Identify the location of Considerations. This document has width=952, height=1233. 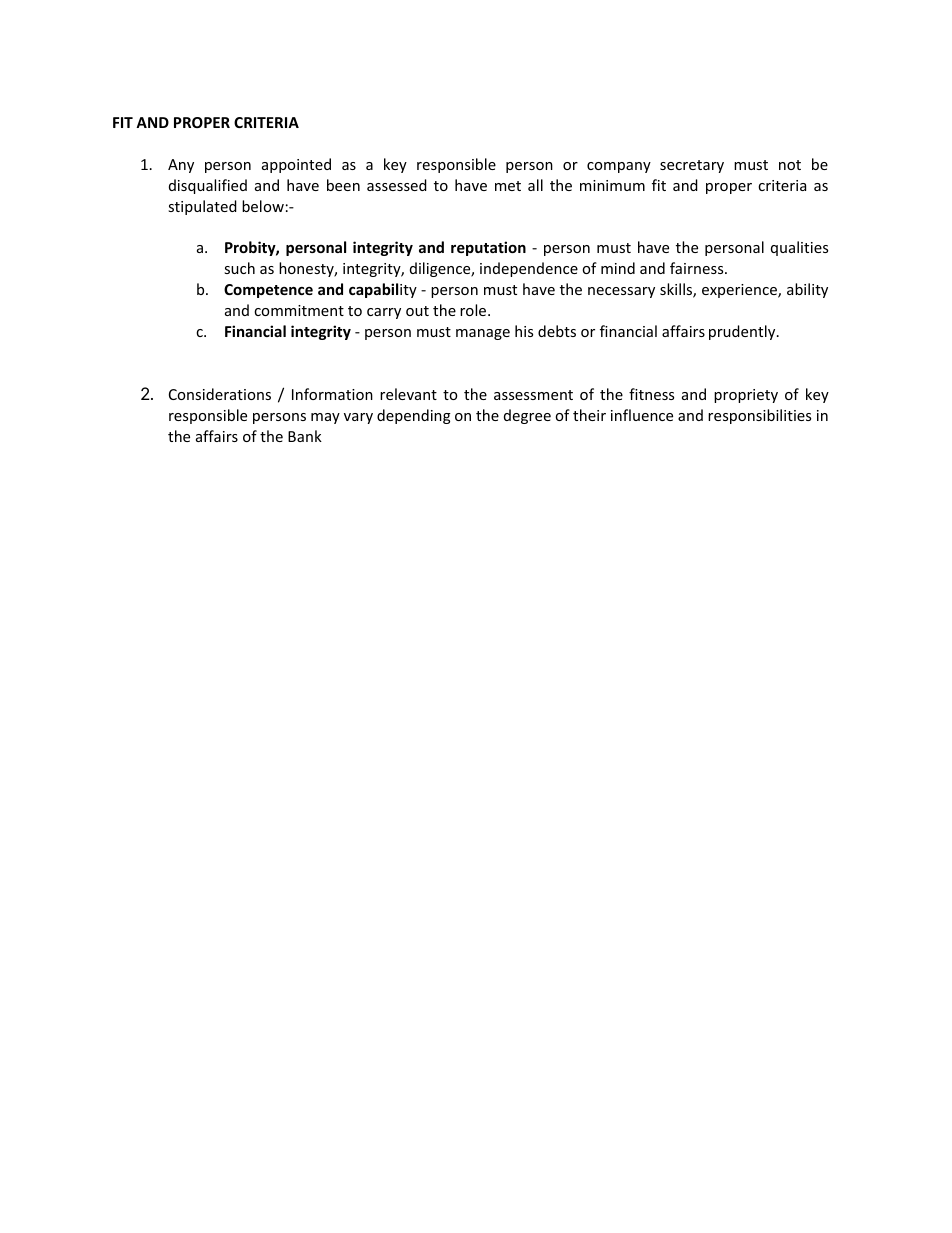
(220, 394).
